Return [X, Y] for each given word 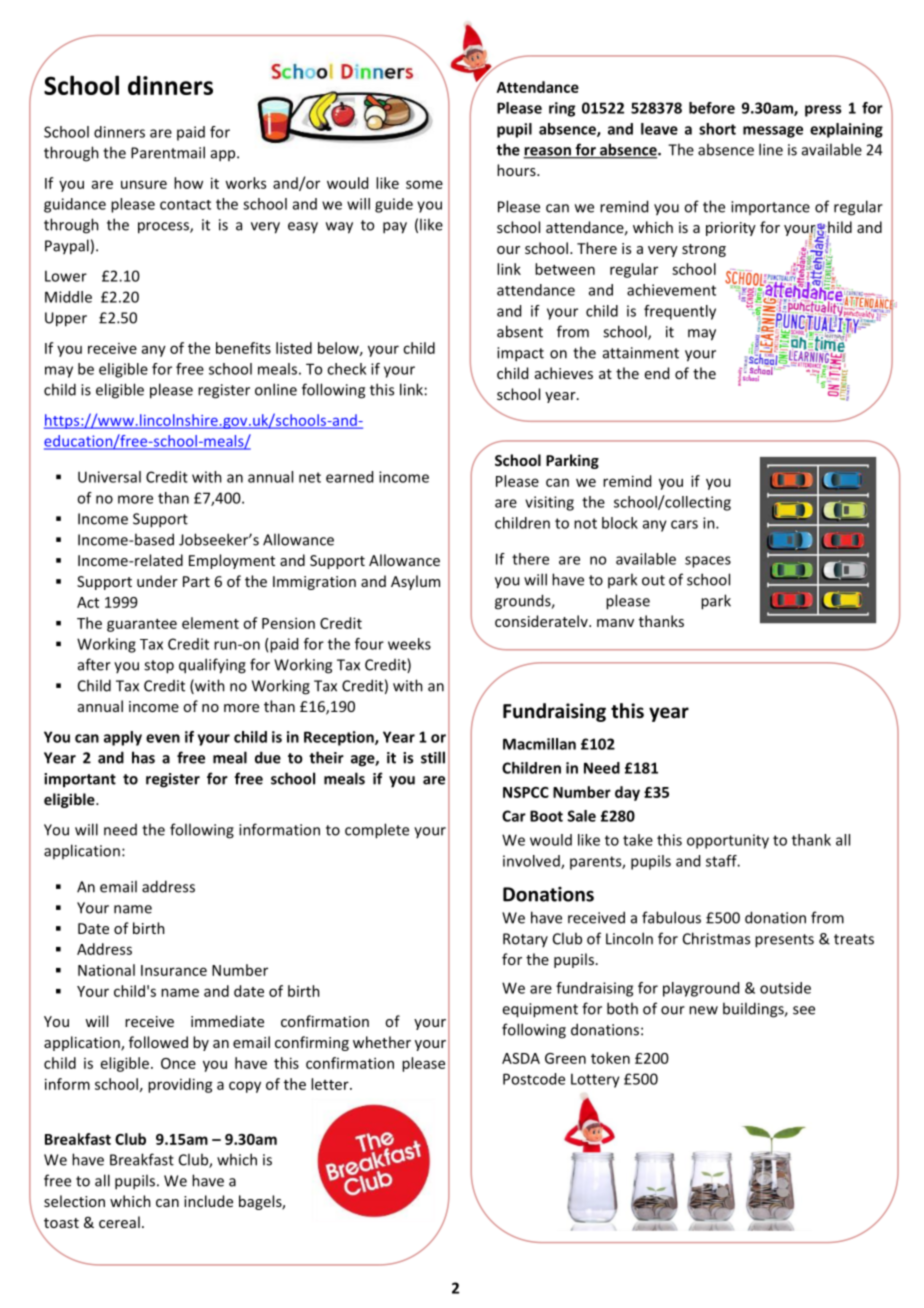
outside [785, 988]
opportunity [728, 841]
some [424, 184]
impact [520, 354]
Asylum [415, 582]
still [433, 757]
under [157, 581]
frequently [680, 312]
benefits [243, 348]
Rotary [525, 940]
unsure [144, 184]
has [143, 757]
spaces [708, 562]
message [773, 132]
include [208, 1201]
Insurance [174, 970]
